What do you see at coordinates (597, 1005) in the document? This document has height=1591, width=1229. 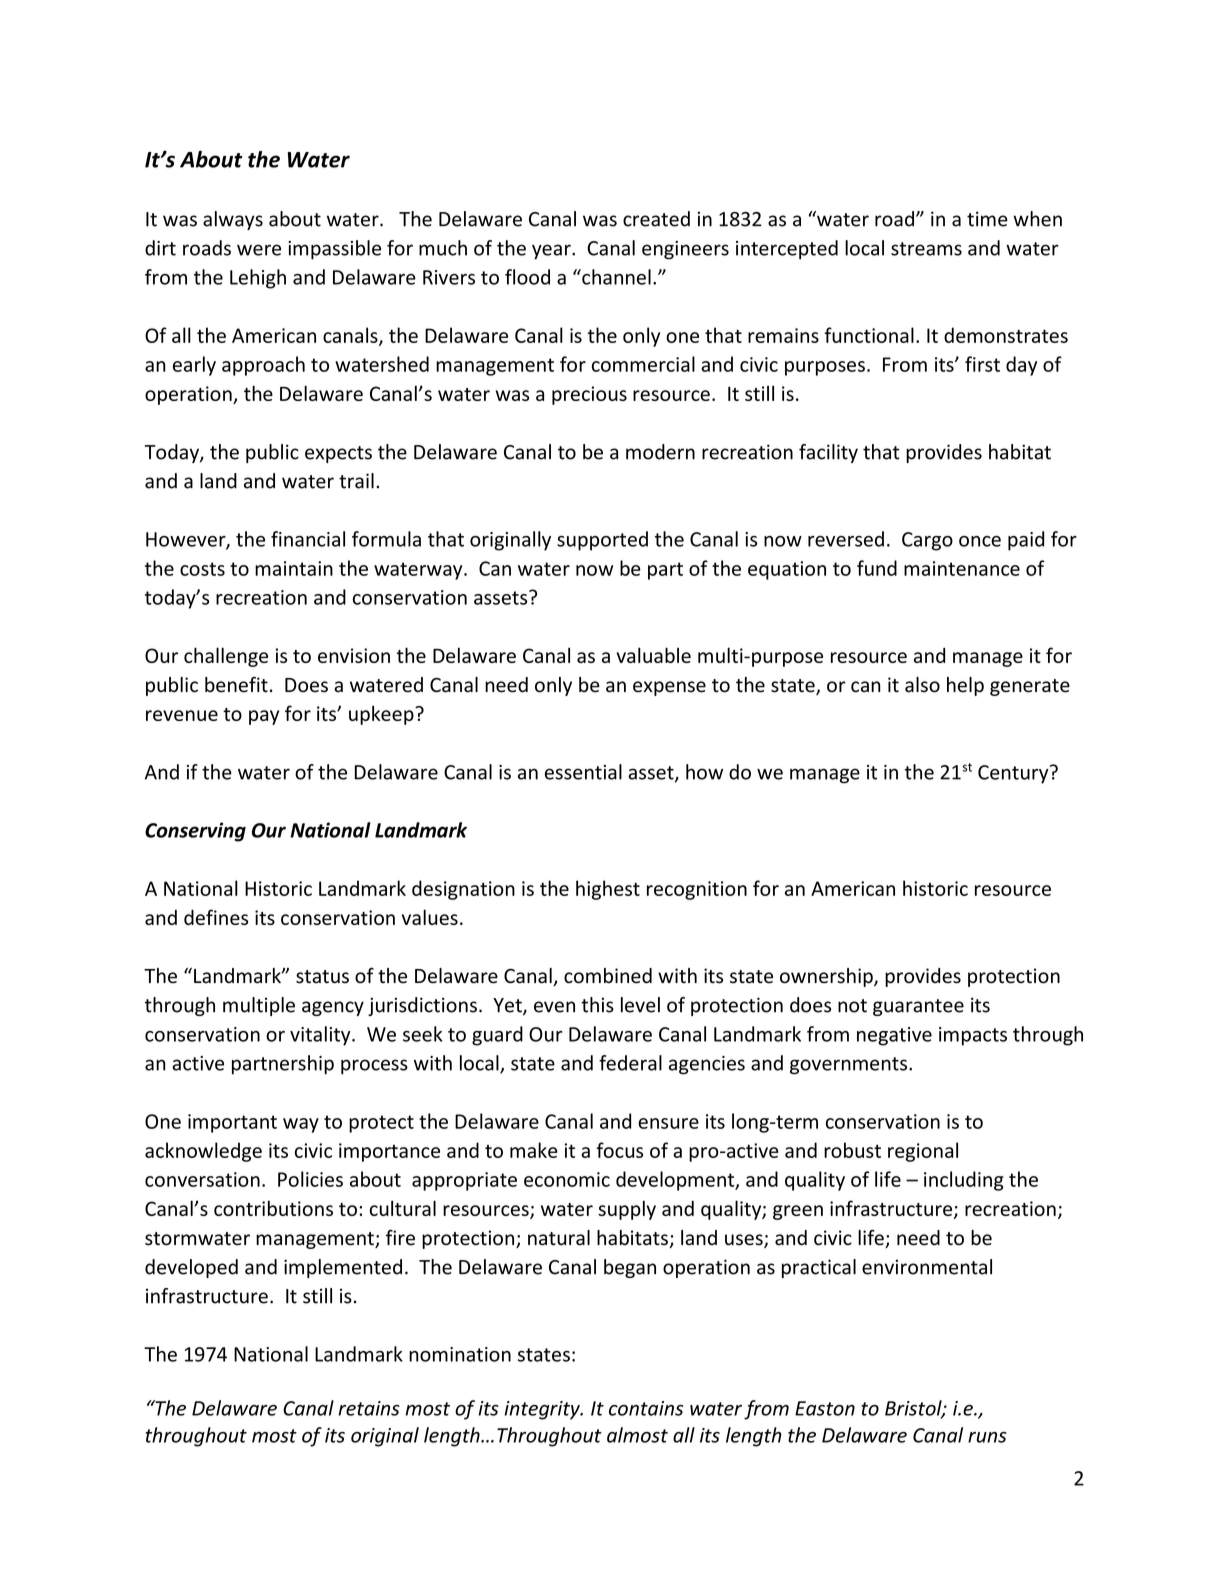 I see `this` at bounding box center [597, 1005].
